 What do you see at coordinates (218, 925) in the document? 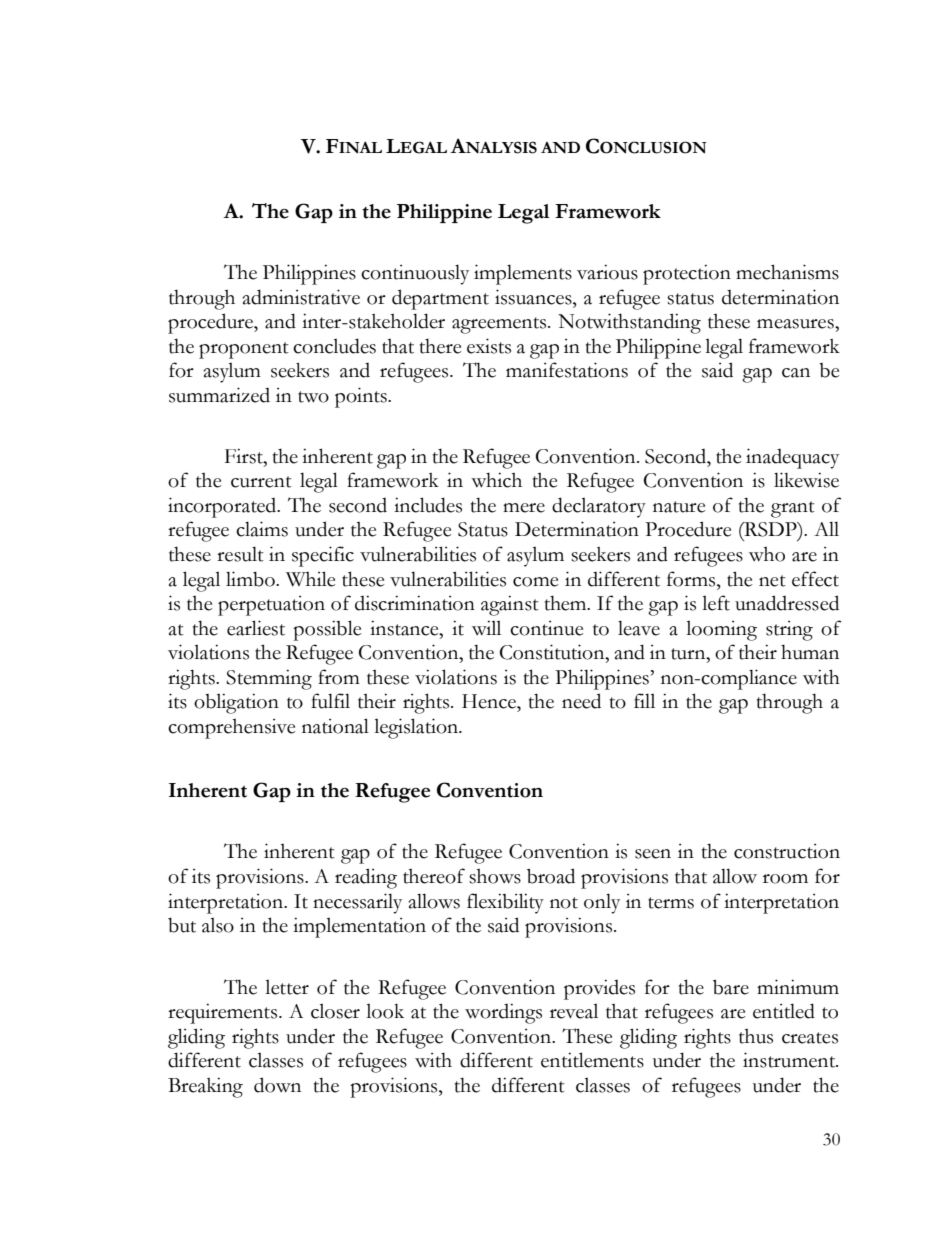
I see `also` at bounding box center [218, 925].
